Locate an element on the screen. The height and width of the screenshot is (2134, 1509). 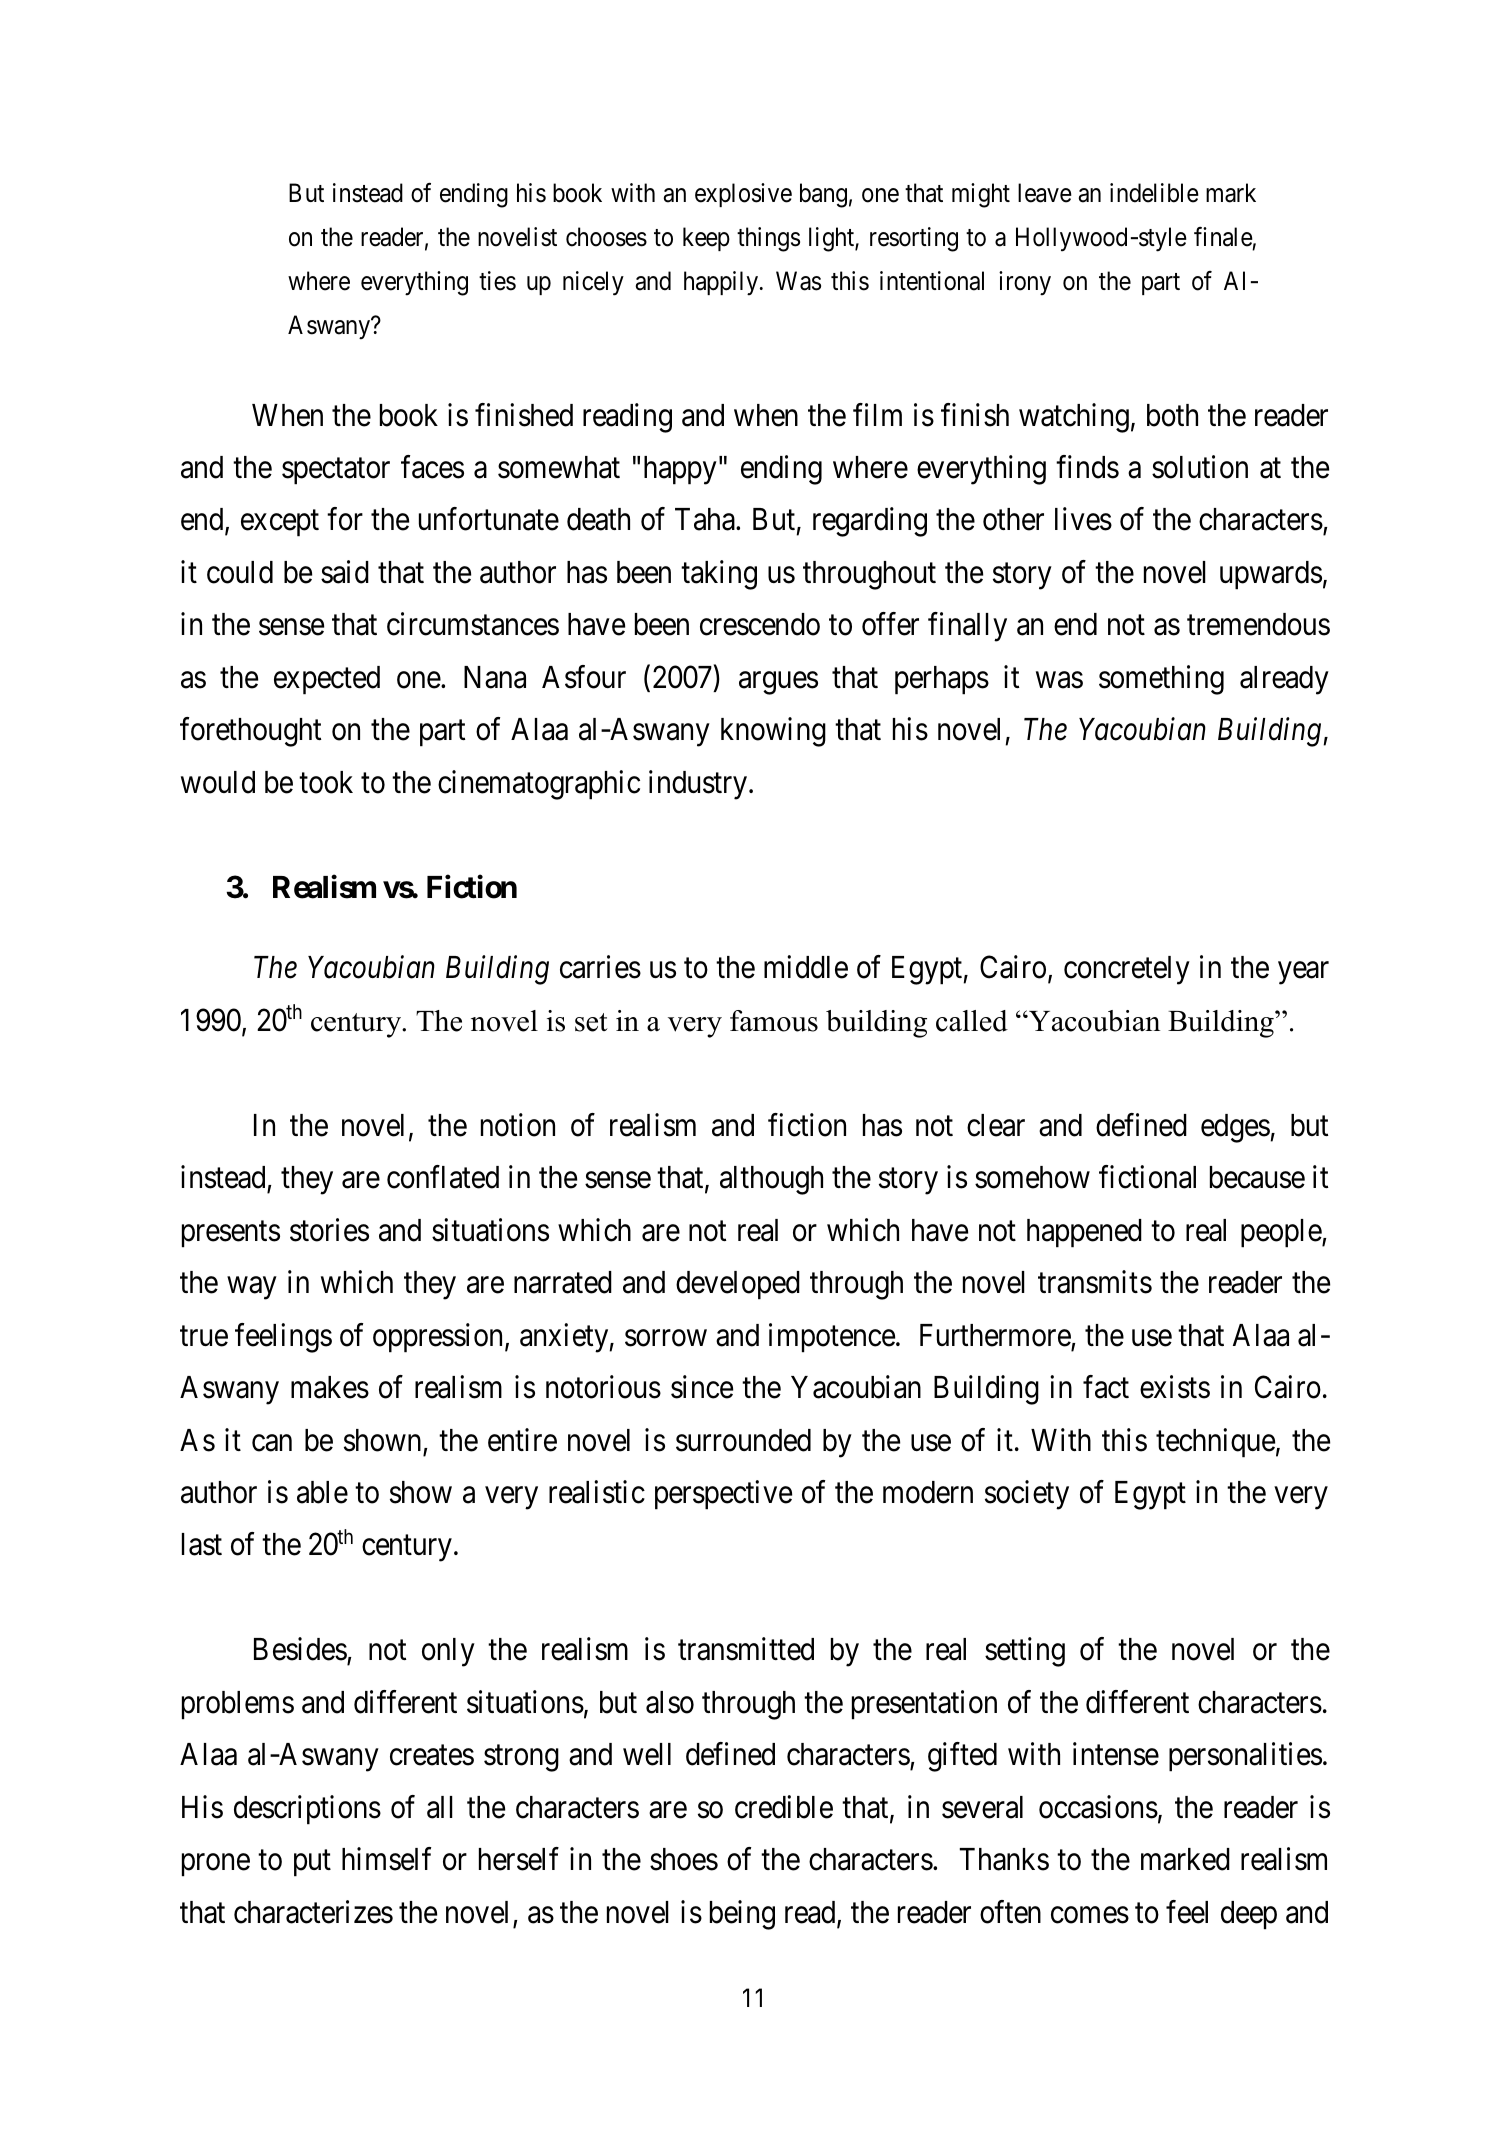
finale is located at coordinates (1223, 237).
